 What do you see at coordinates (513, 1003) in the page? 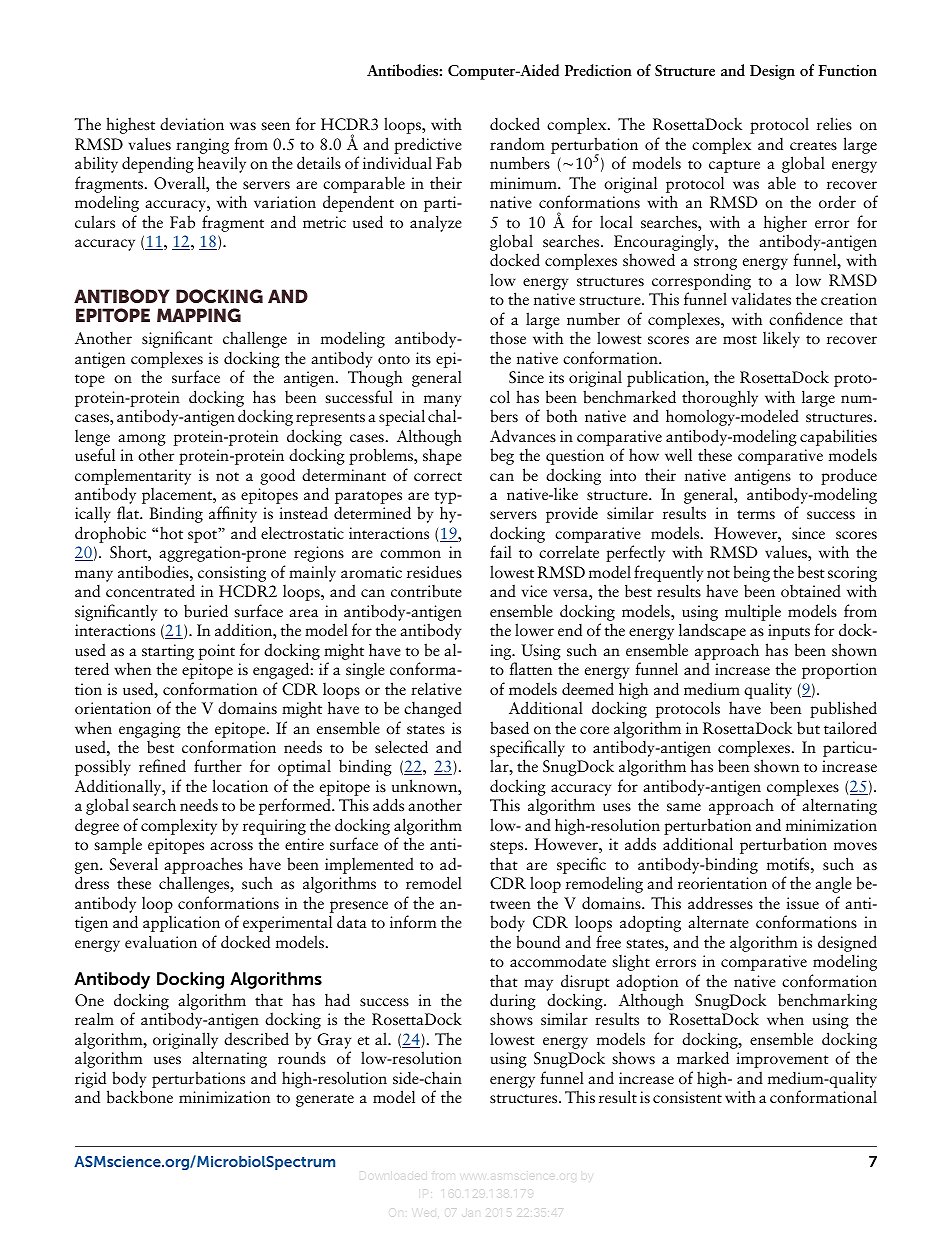
I see `during` at bounding box center [513, 1003].
